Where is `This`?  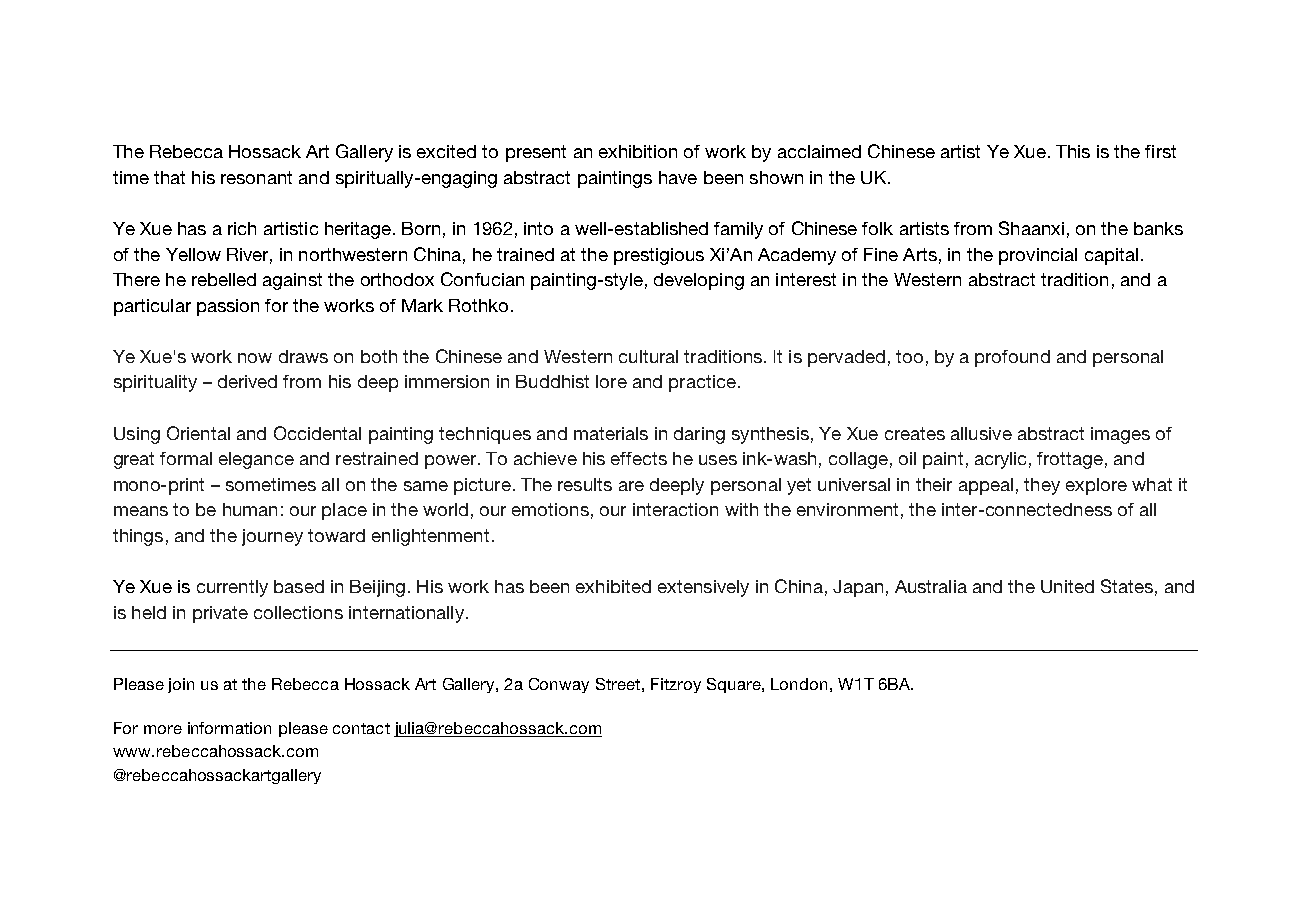 This is located at coordinates (1073, 151).
